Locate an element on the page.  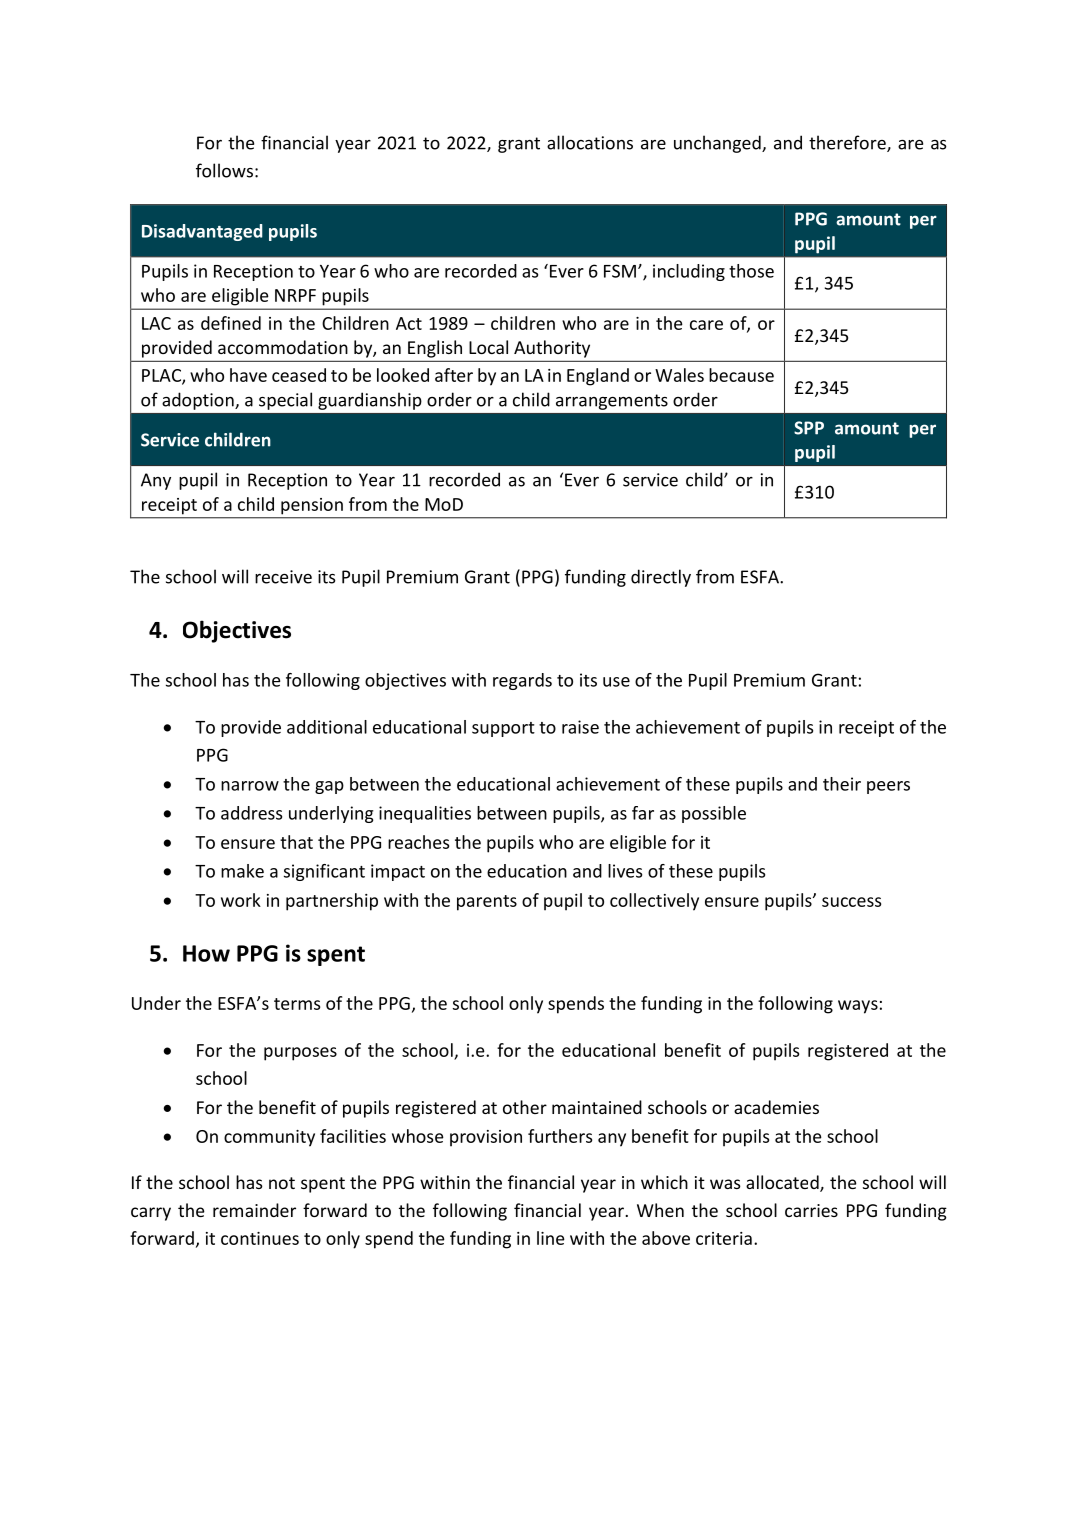
line is located at coordinates (551, 1238).
